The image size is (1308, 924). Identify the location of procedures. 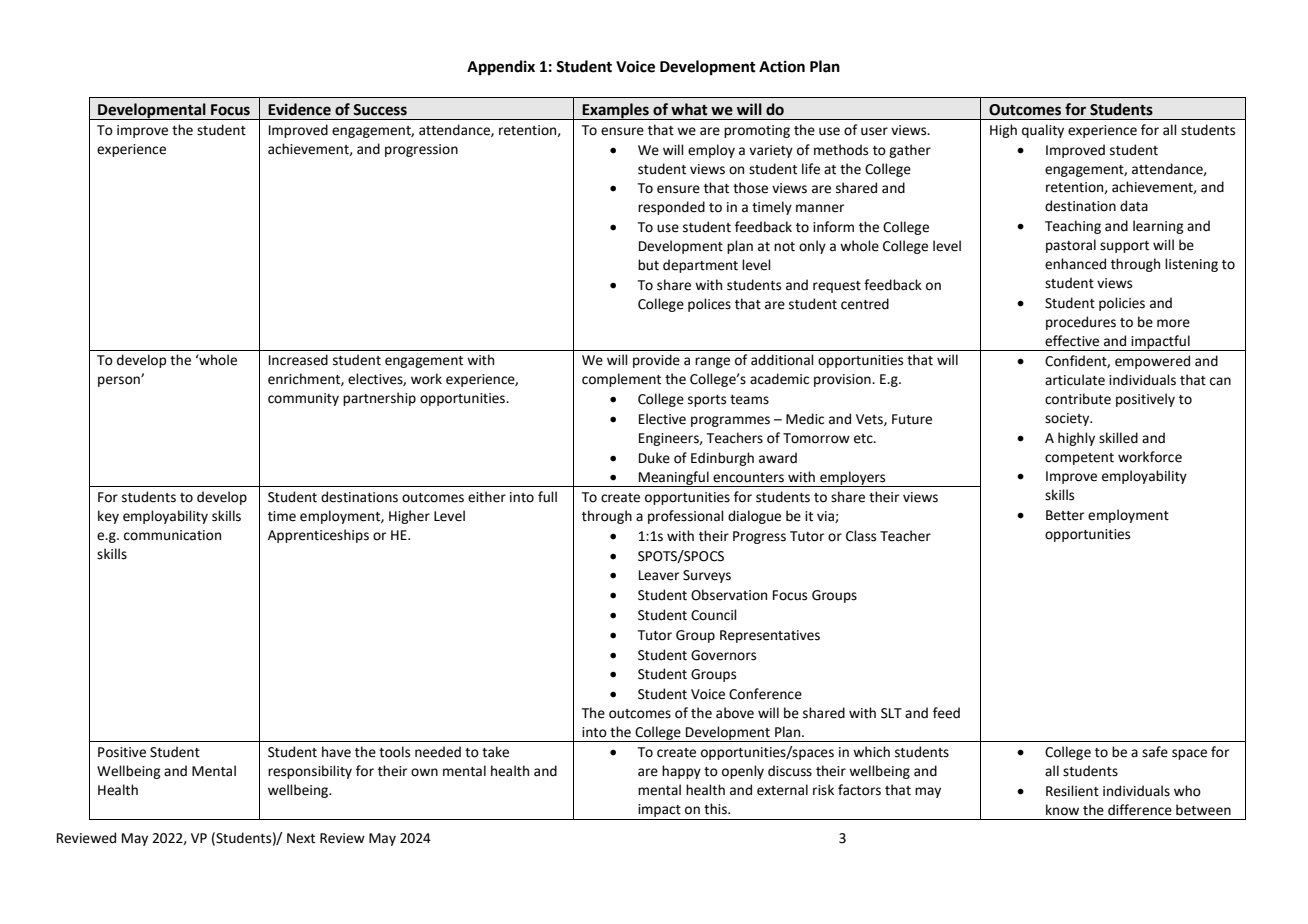
(1081, 323).
